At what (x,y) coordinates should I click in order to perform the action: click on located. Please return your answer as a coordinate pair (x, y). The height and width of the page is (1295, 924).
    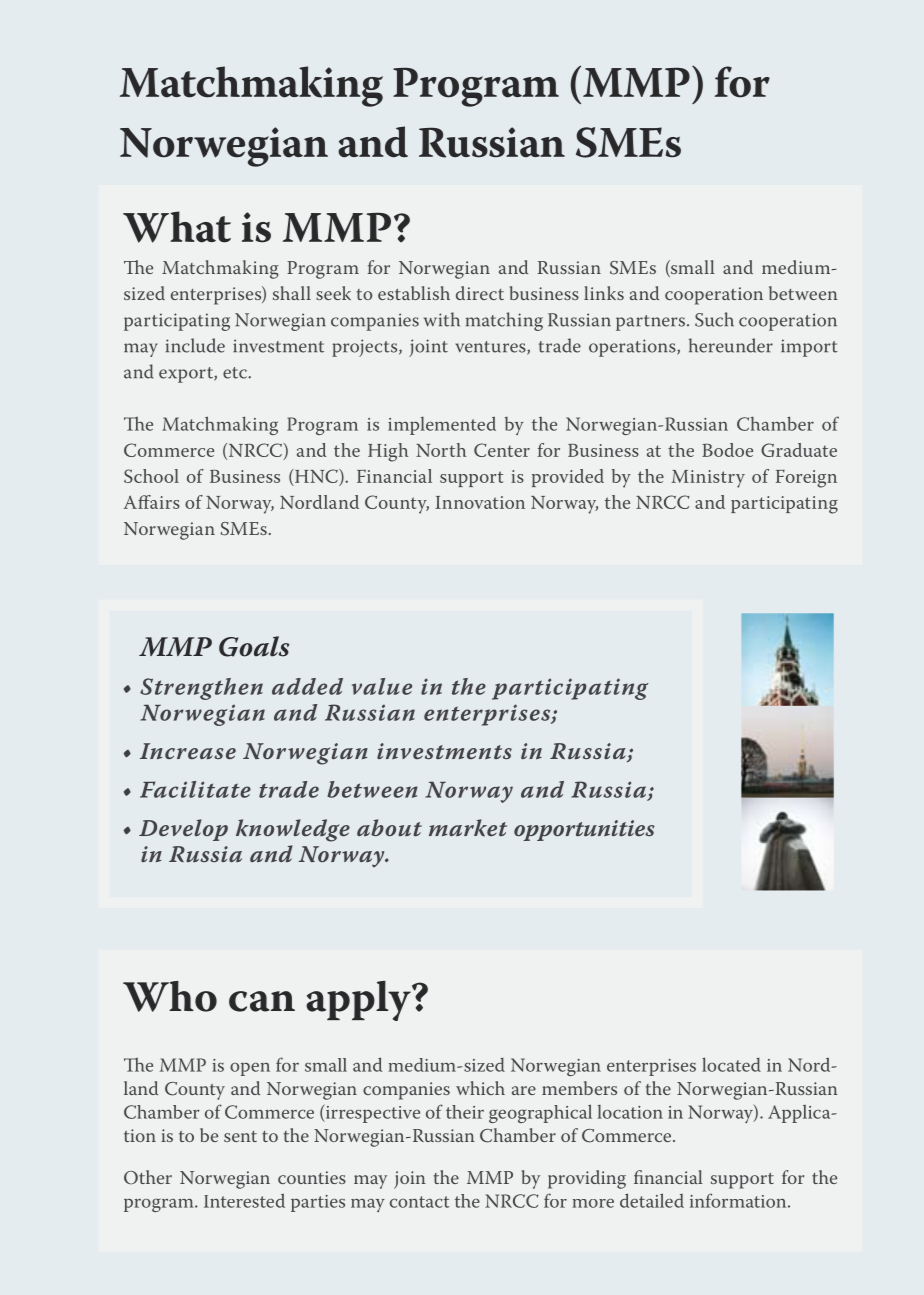
    Looking at the image, I should click on (731, 1064).
